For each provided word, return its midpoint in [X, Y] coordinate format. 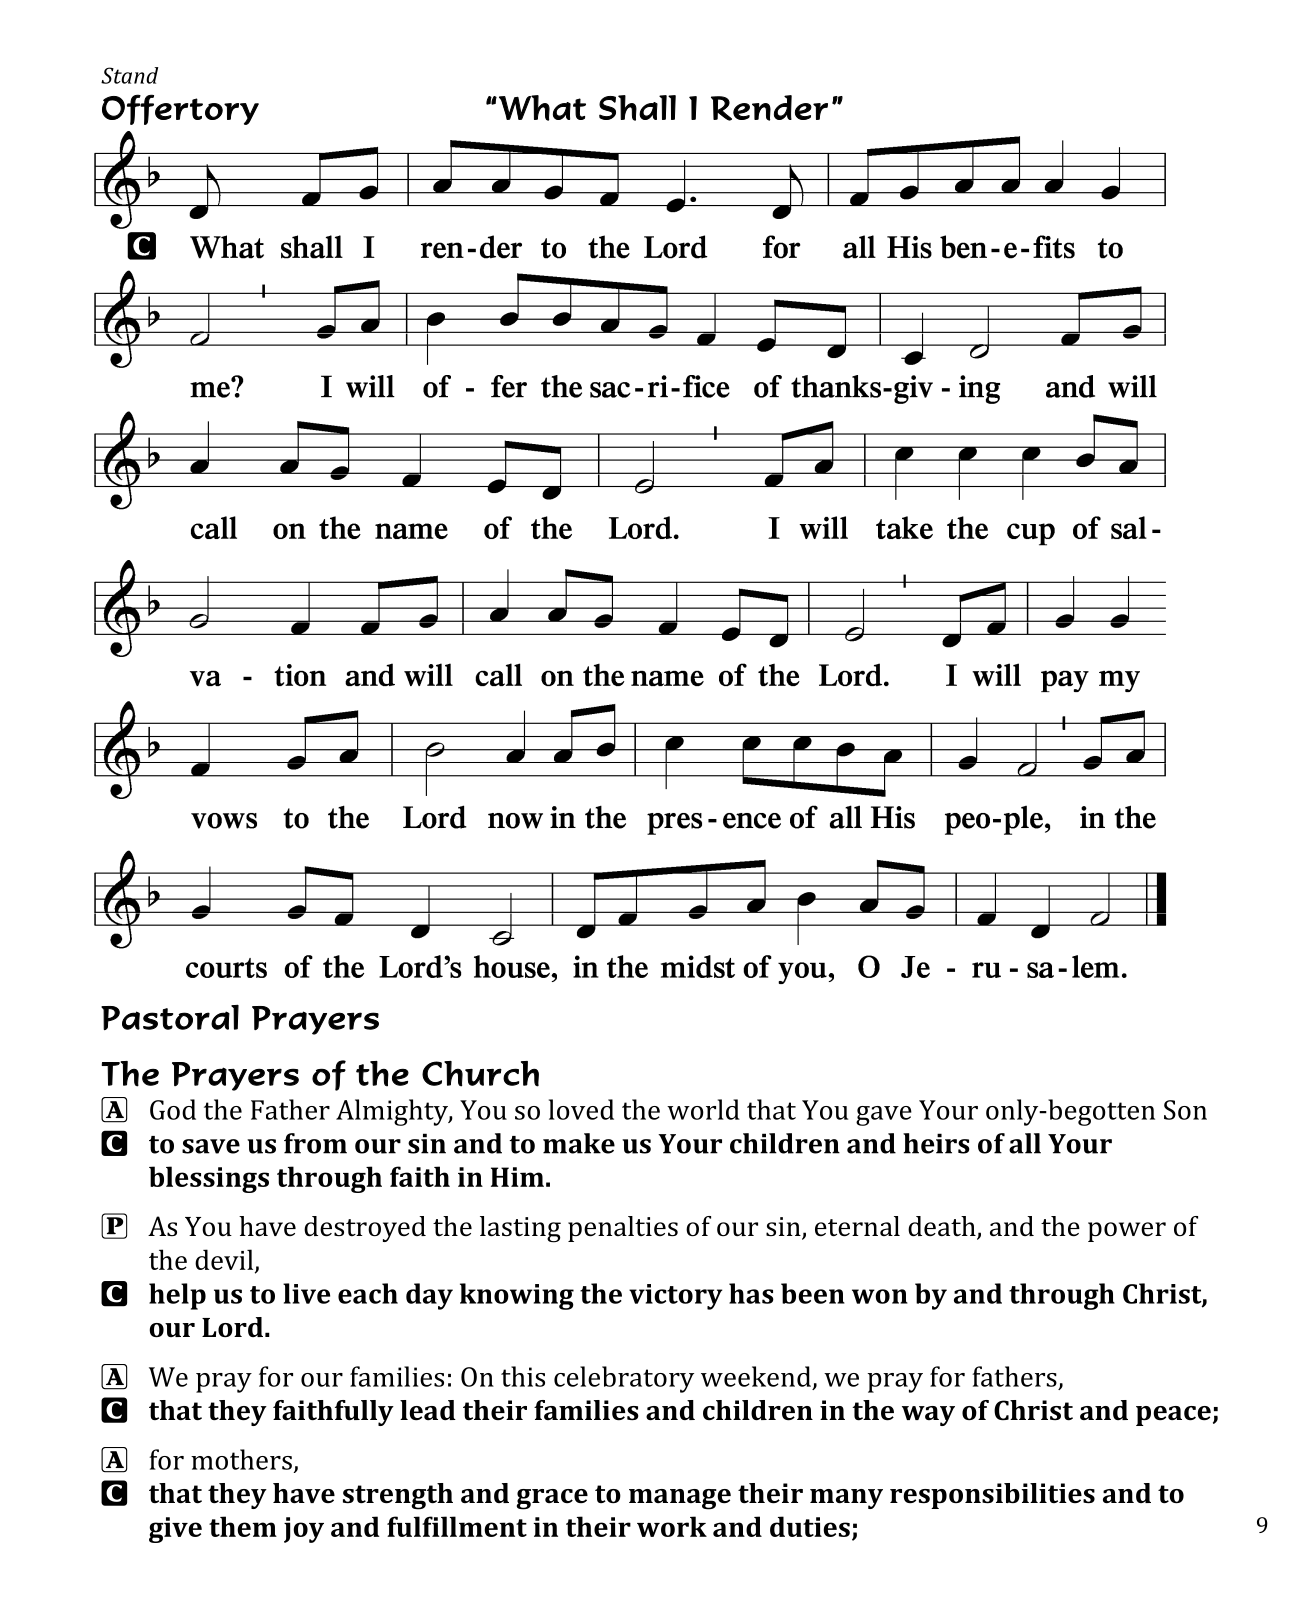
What [542, 108]
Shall [637, 108]
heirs [936, 1143]
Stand [129, 75]
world [703, 1109]
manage [680, 1499]
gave [884, 1116]
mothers [241, 1459]
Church [480, 1074]
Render [769, 108]
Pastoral [170, 1017]
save [211, 1146]
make [579, 1143]
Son [1185, 1110]
